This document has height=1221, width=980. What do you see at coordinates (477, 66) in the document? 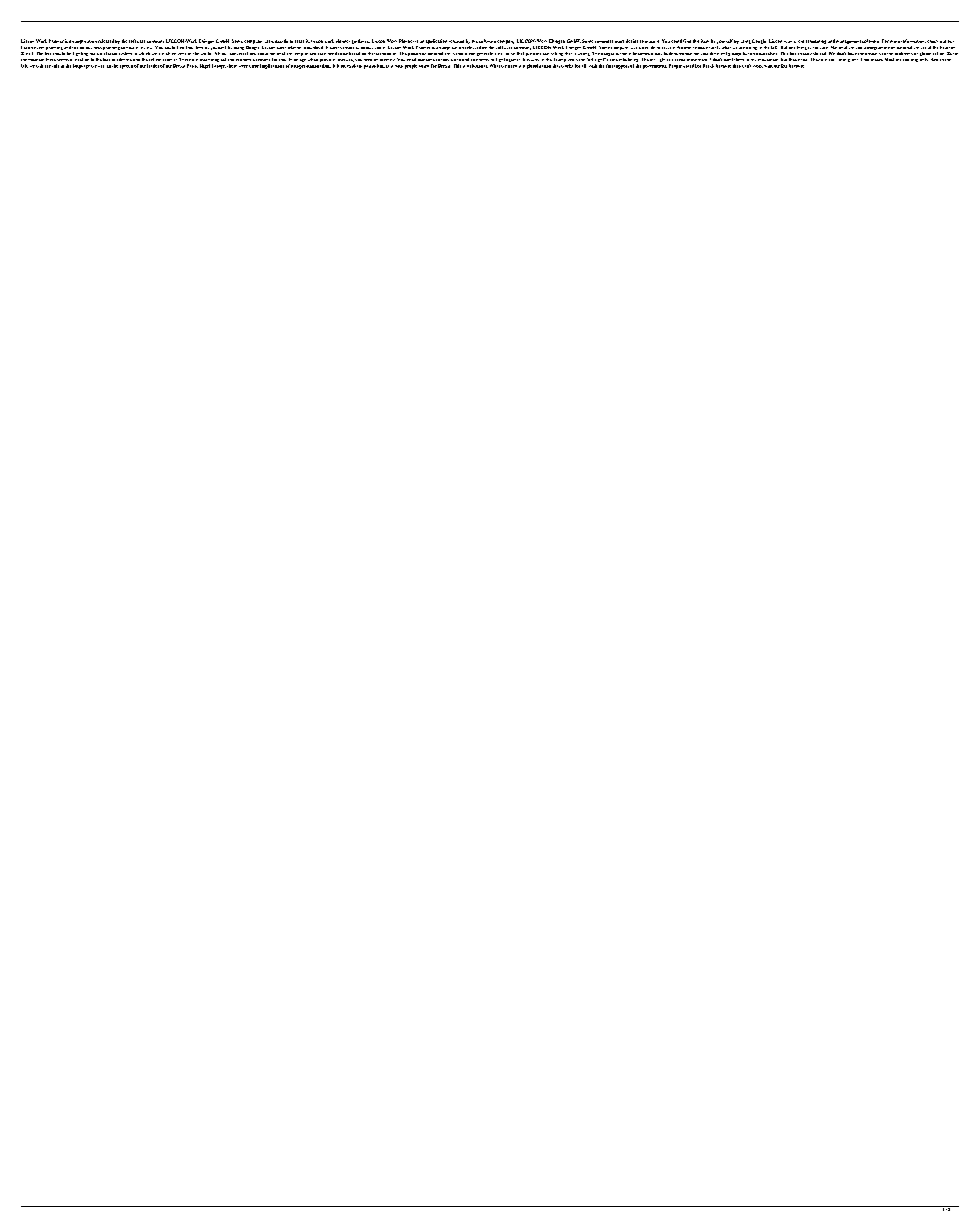
I see `delusional` at bounding box center [477, 66].
